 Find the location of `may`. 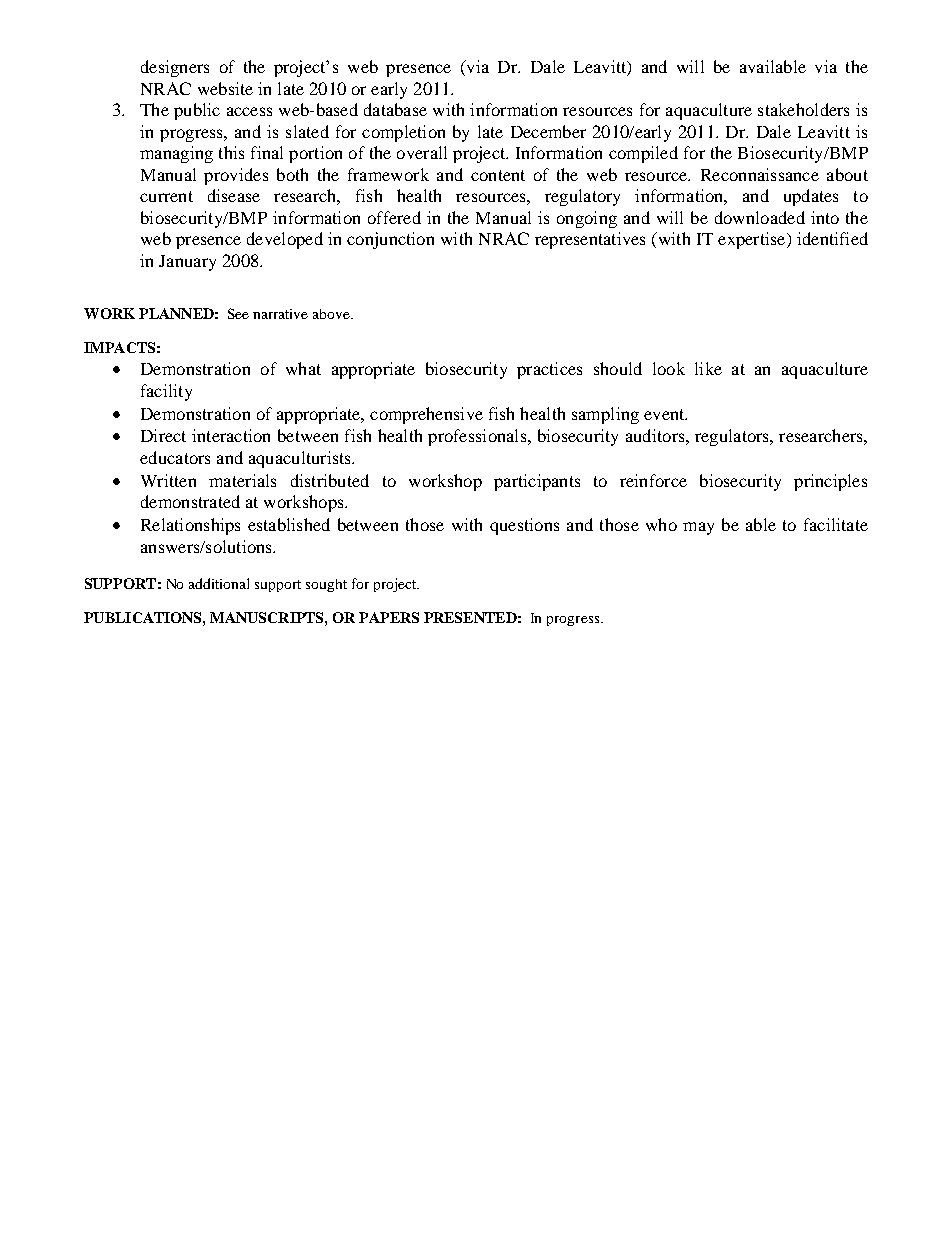

may is located at coordinates (698, 528).
